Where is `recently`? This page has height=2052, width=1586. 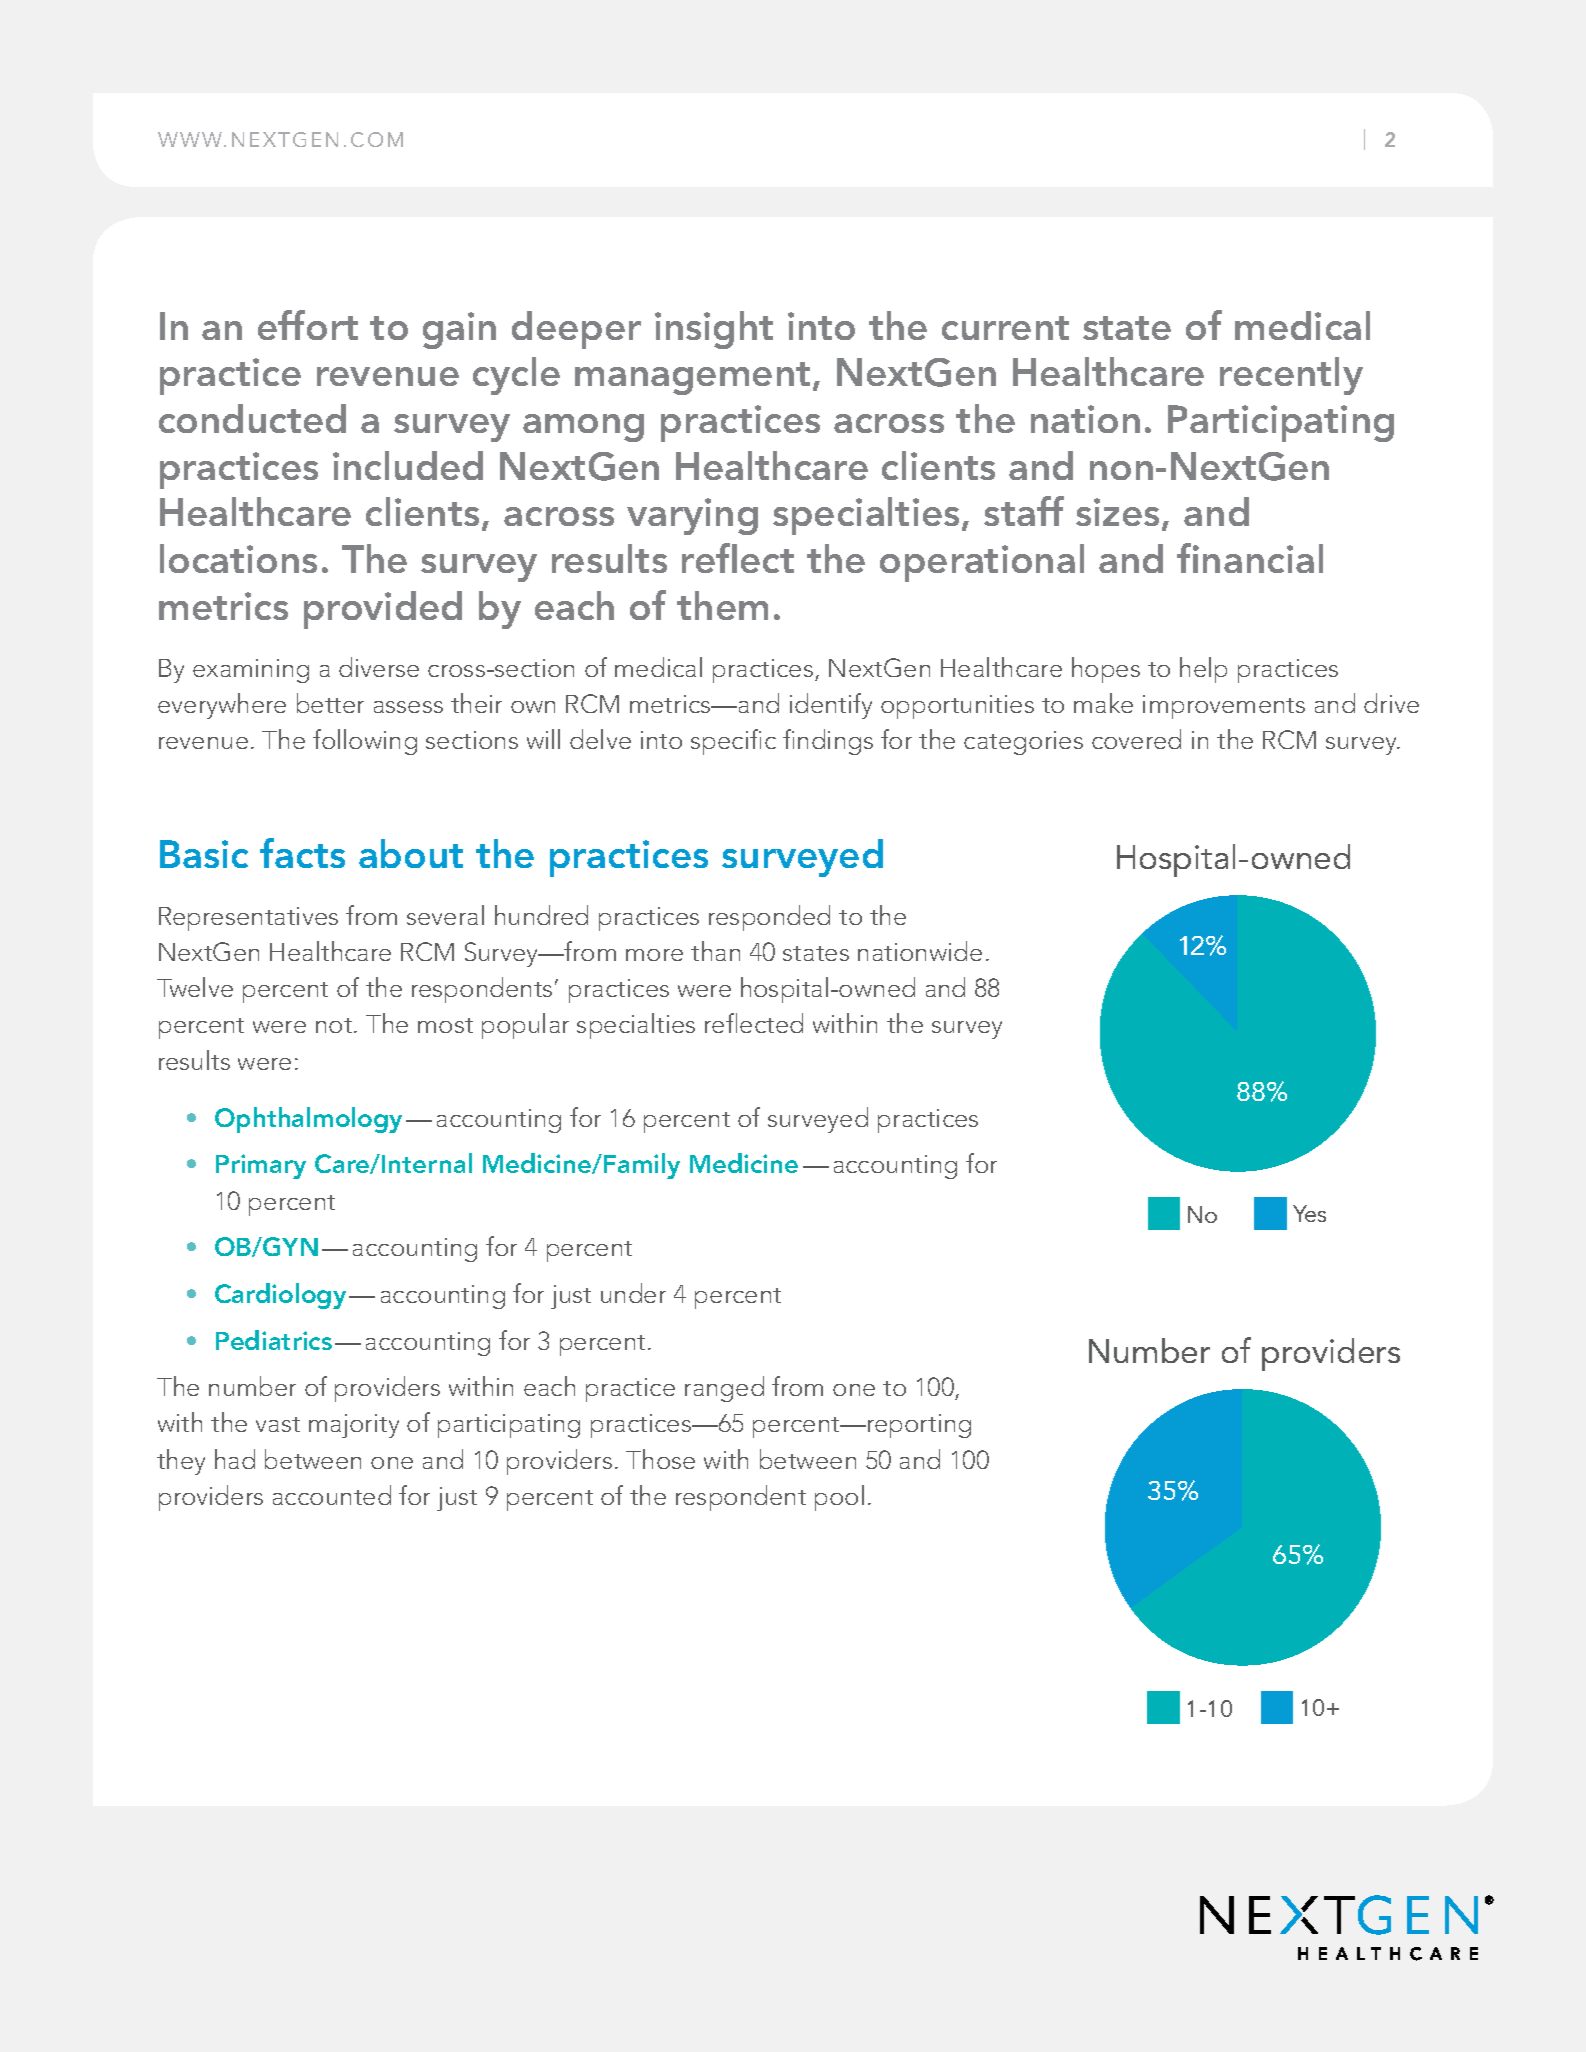
recently is located at coordinates (1291, 376).
